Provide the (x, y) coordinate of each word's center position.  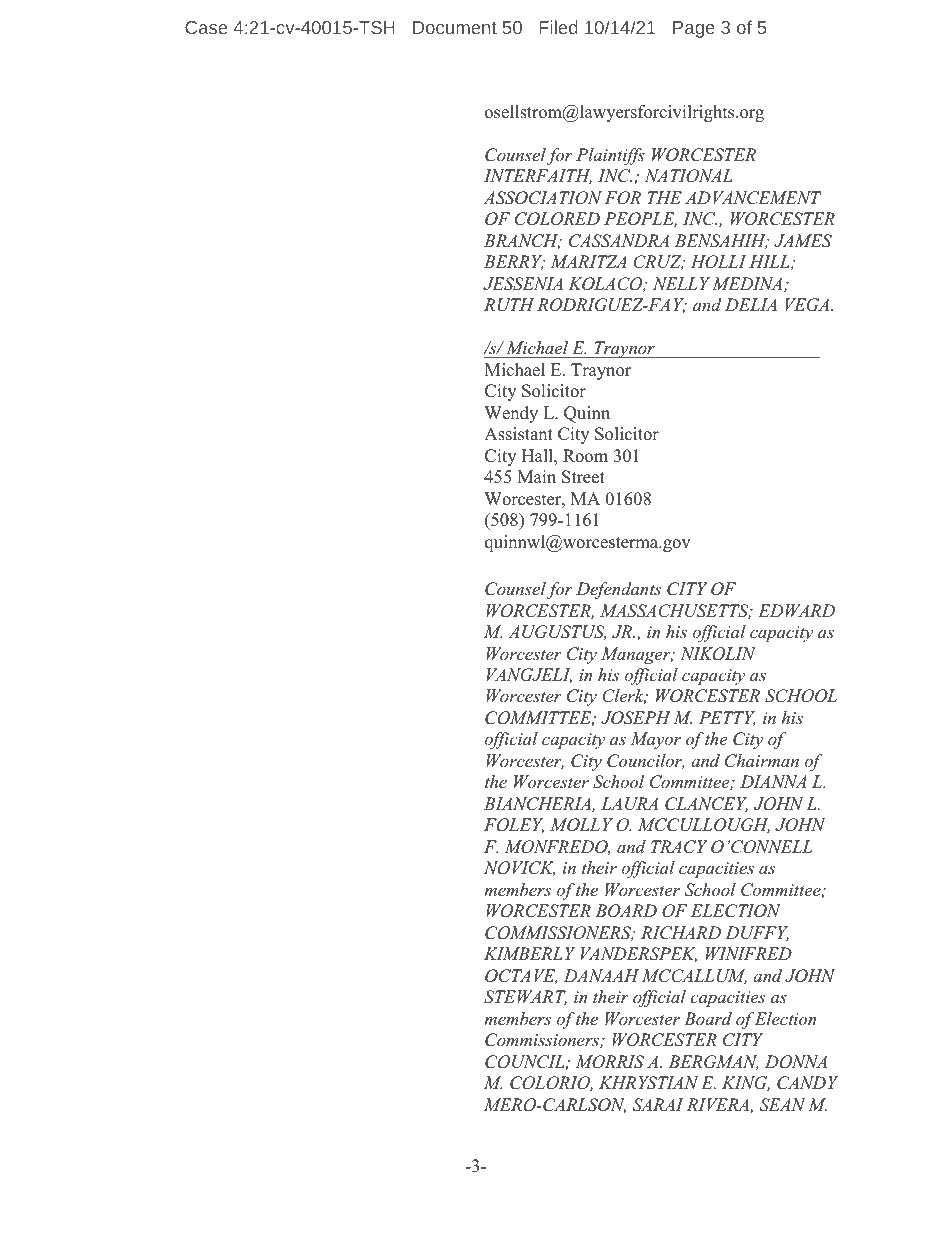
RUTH (509, 305)
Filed (558, 27)
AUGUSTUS (557, 632)
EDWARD (796, 610)
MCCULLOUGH (704, 825)
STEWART (525, 997)
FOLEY (514, 825)
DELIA (751, 304)
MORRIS (609, 1062)
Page (694, 29)
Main (536, 476)
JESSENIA (523, 284)
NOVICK (519, 868)
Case (206, 27)
